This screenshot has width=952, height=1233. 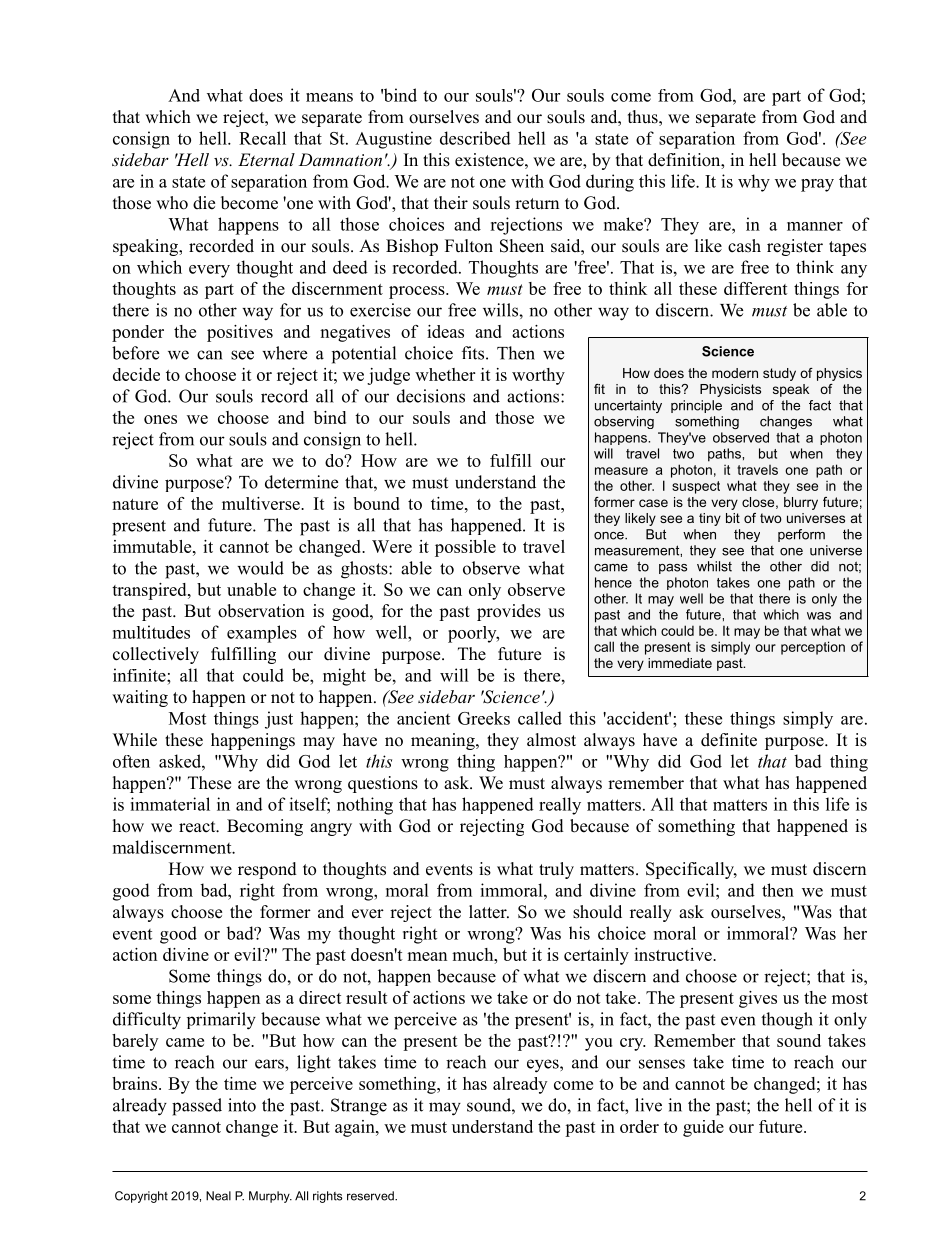 I want to click on perception, so click(x=813, y=648).
